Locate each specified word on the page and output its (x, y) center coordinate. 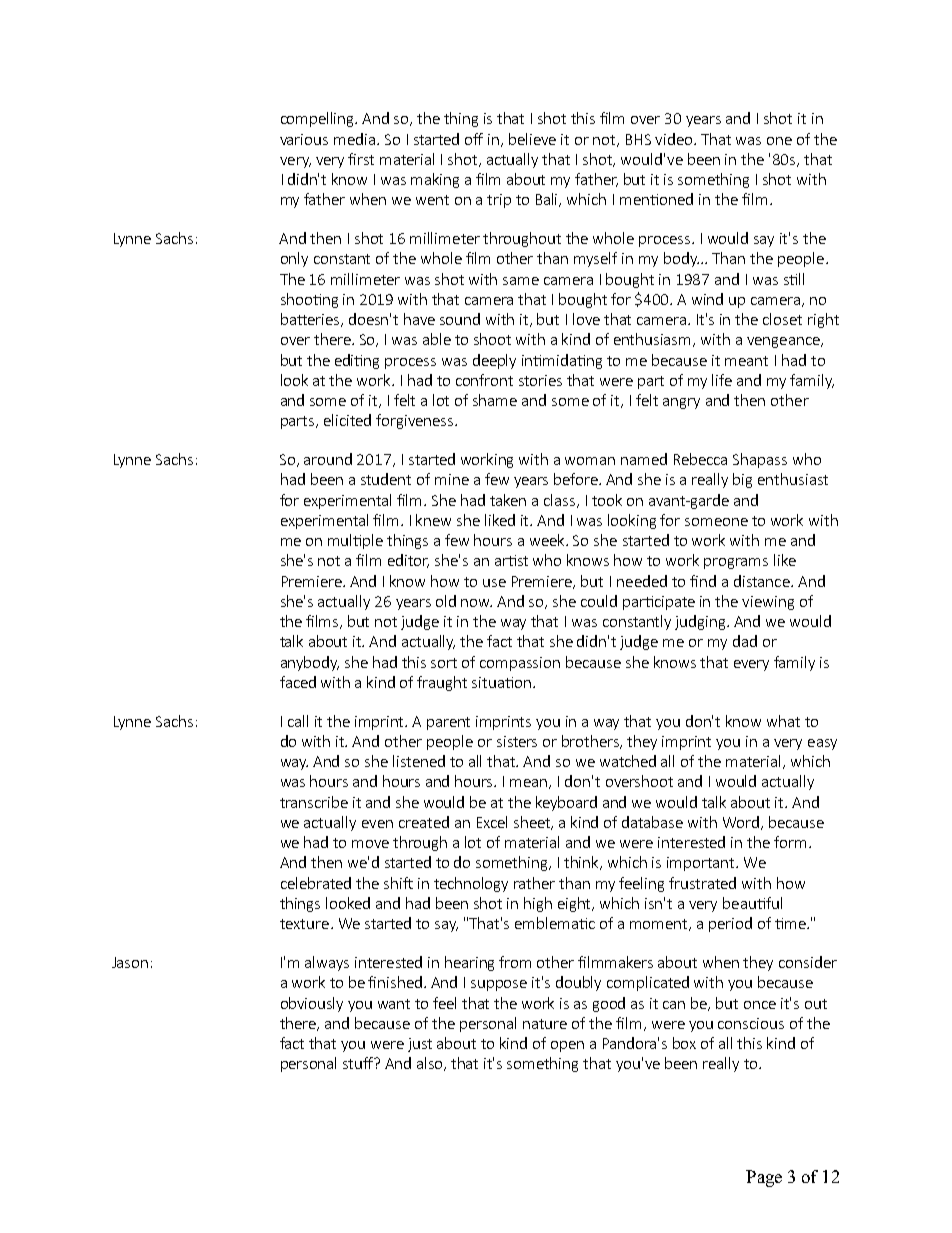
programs (736, 563)
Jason (130, 962)
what (783, 721)
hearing (469, 963)
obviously (312, 1004)
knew (433, 520)
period (730, 924)
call (298, 721)
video (675, 139)
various (304, 139)
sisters (517, 741)
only (294, 259)
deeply (494, 361)
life (722, 380)
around (328, 459)
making (435, 180)
